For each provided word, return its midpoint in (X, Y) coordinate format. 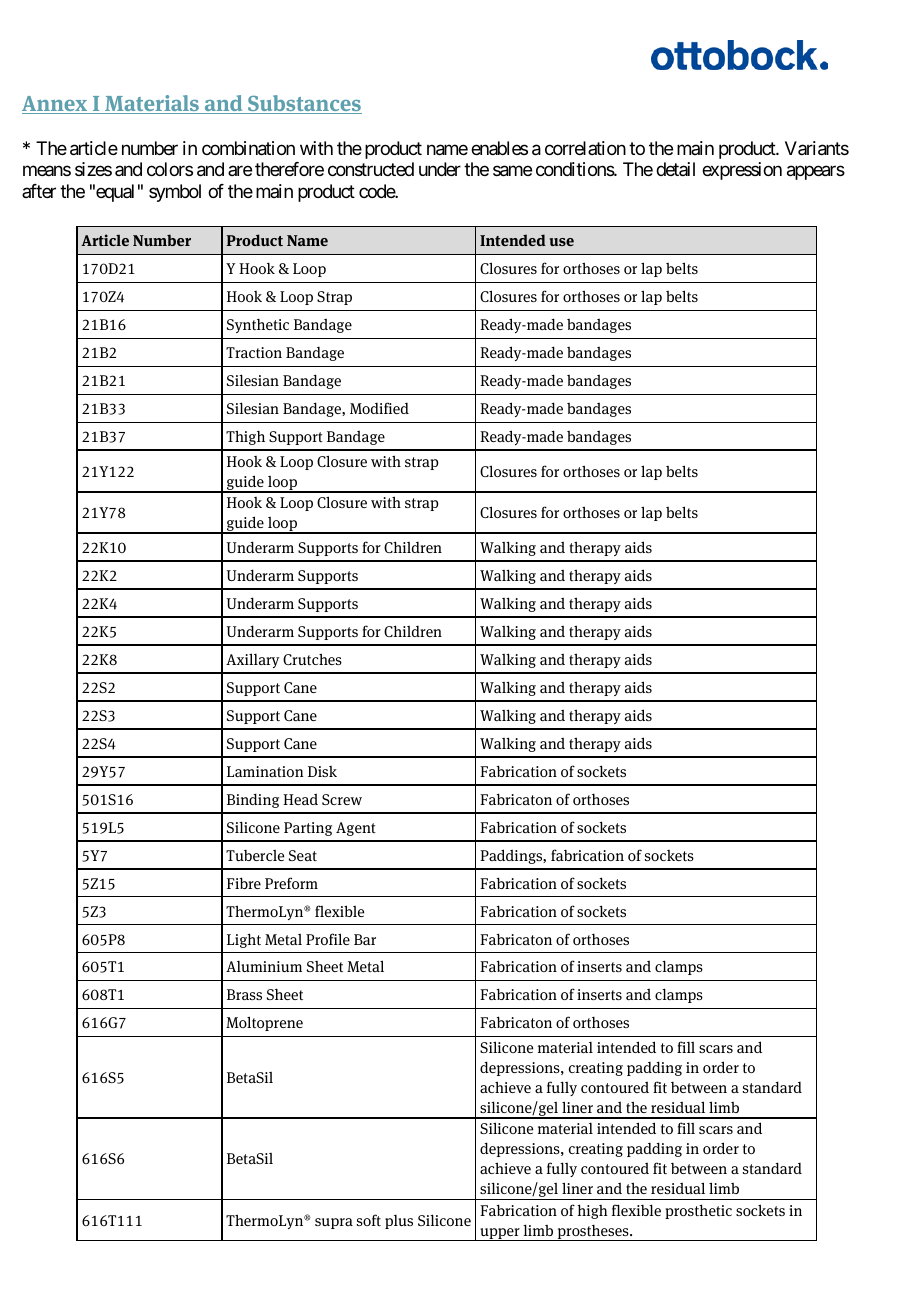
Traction (254, 352)
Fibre (244, 883)
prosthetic (698, 1211)
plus (399, 1222)
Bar (365, 939)
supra (334, 1223)
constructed (371, 169)
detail (675, 169)
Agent (356, 829)
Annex (56, 105)
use (561, 242)
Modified (379, 408)
